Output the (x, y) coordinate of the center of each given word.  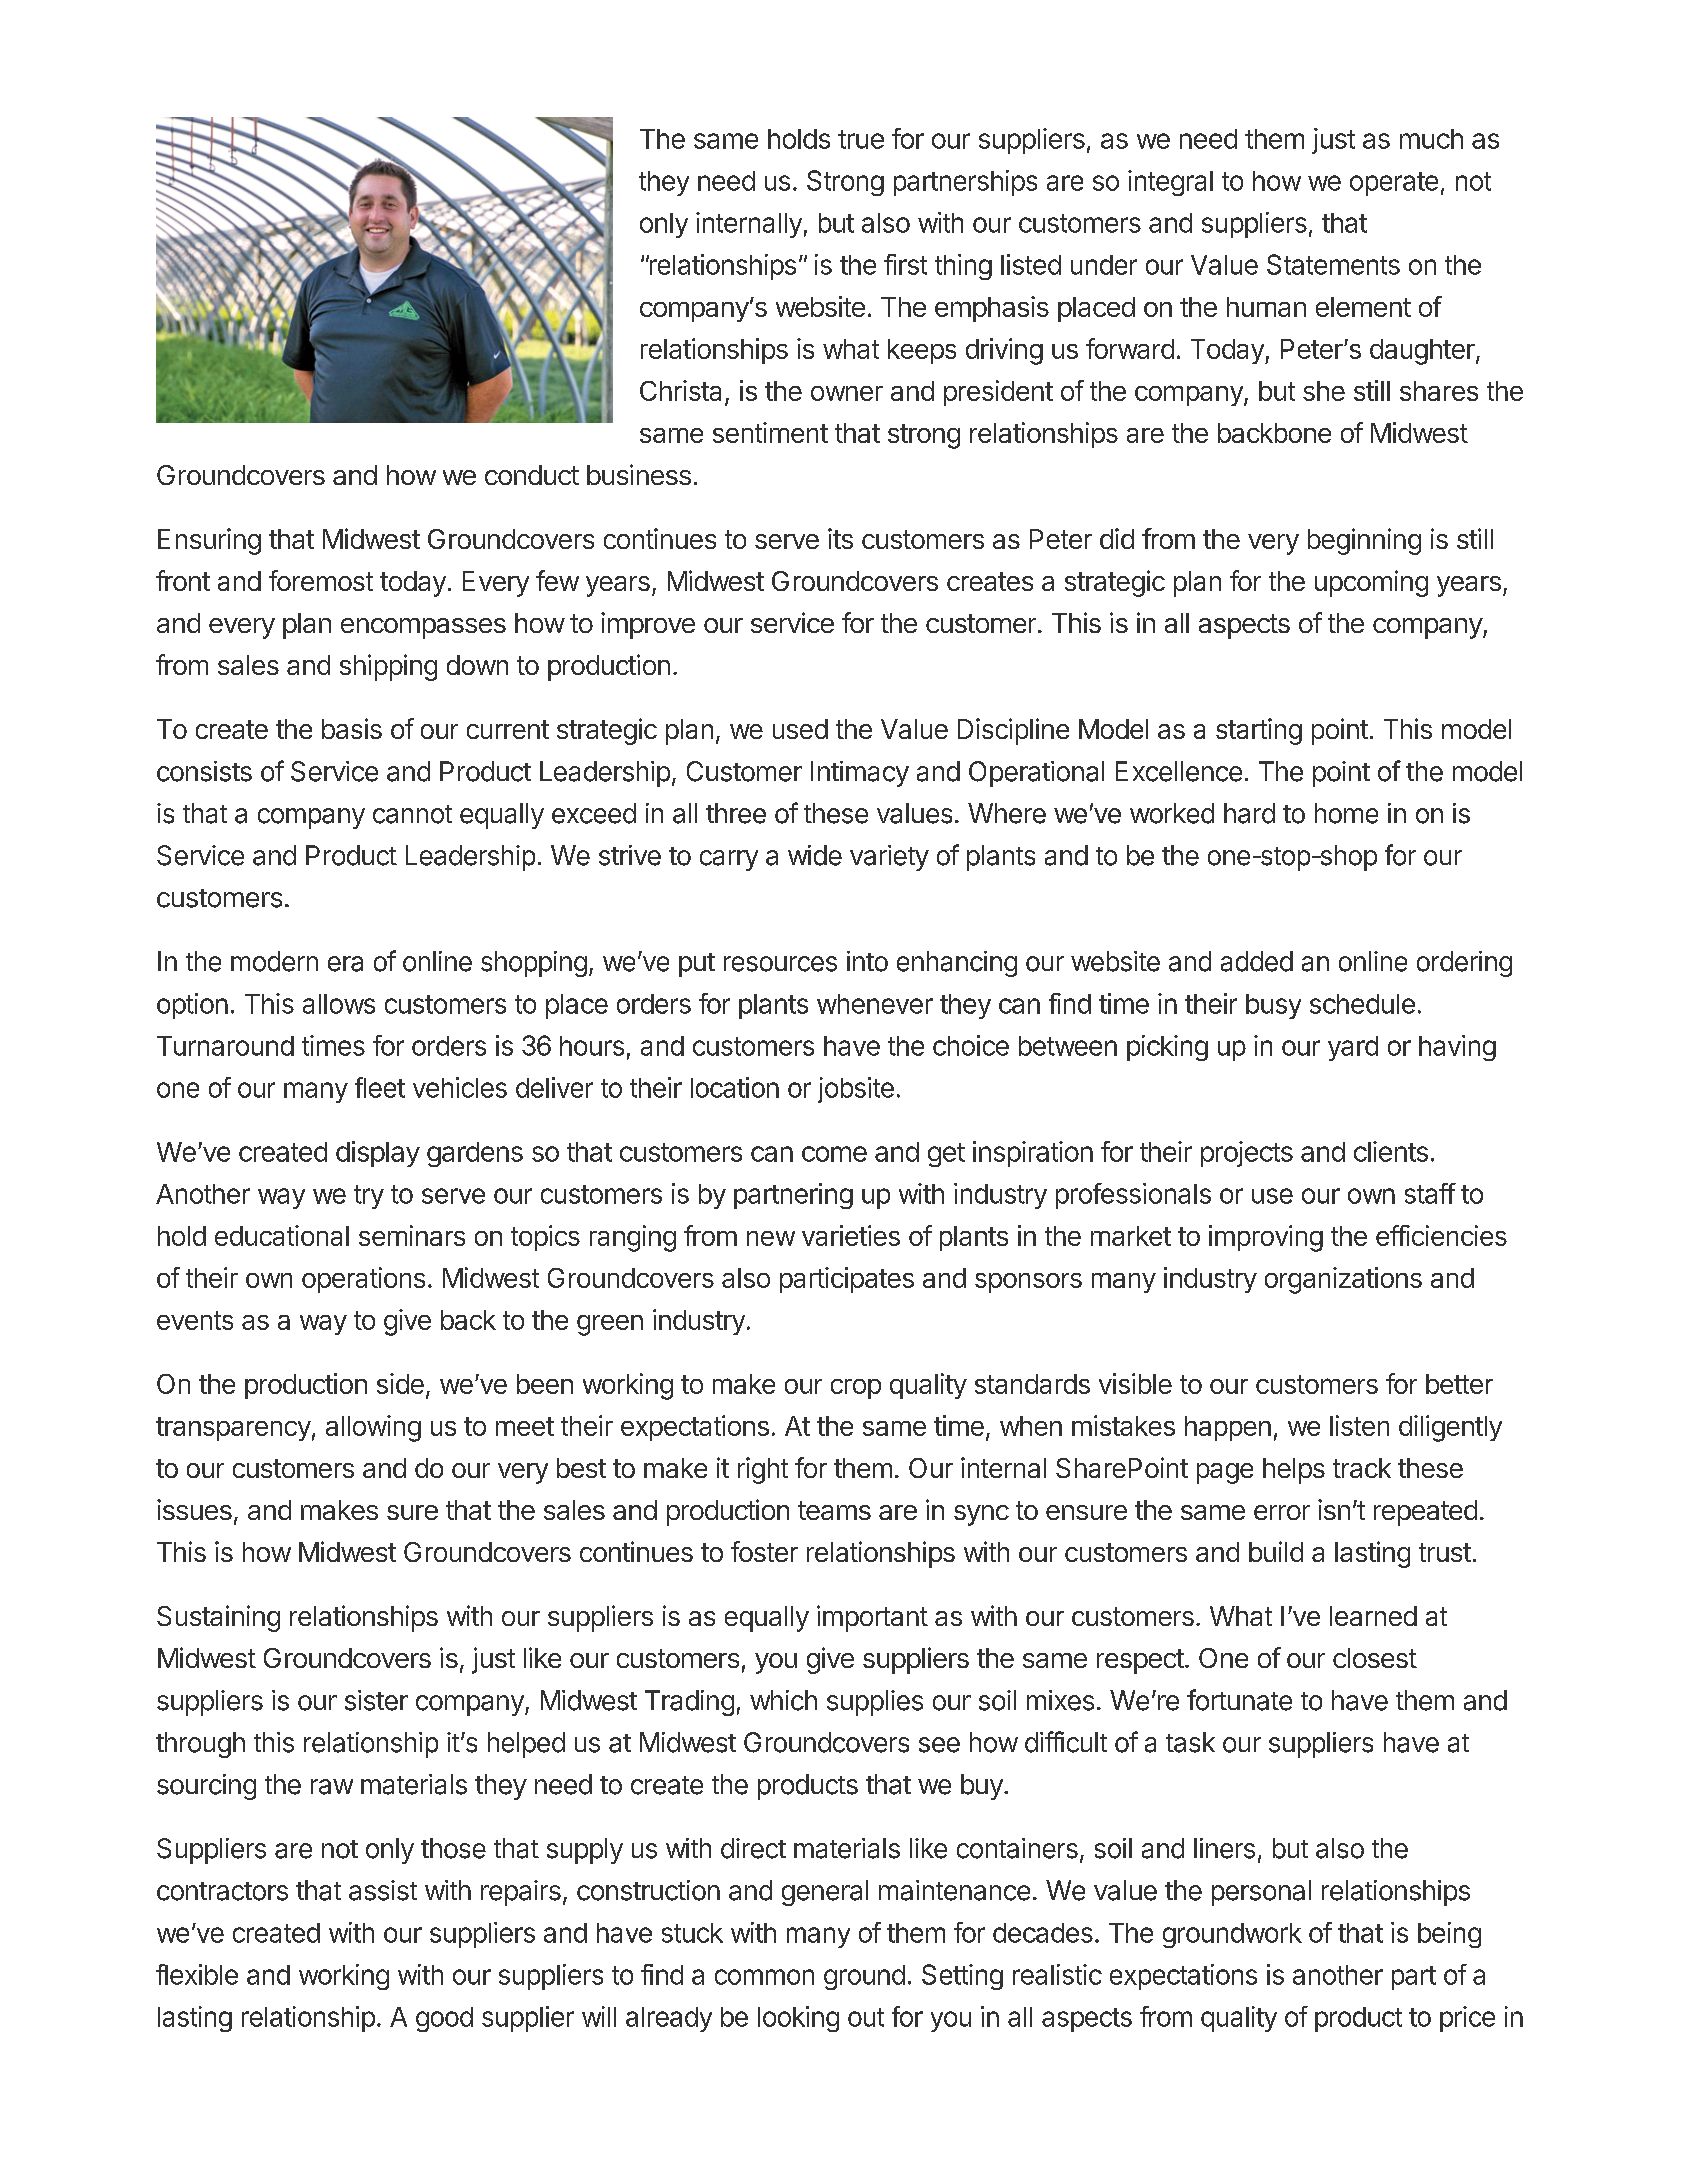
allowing (373, 1428)
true (861, 139)
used (800, 729)
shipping (388, 667)
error (1282, 1512)
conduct (532, 475)
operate (1394, 184)
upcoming (1371, 583)
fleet (380, 1087)
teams (834, 1510)
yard (1353, 1048)
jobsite (856, 1090)
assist (383, 1890)
